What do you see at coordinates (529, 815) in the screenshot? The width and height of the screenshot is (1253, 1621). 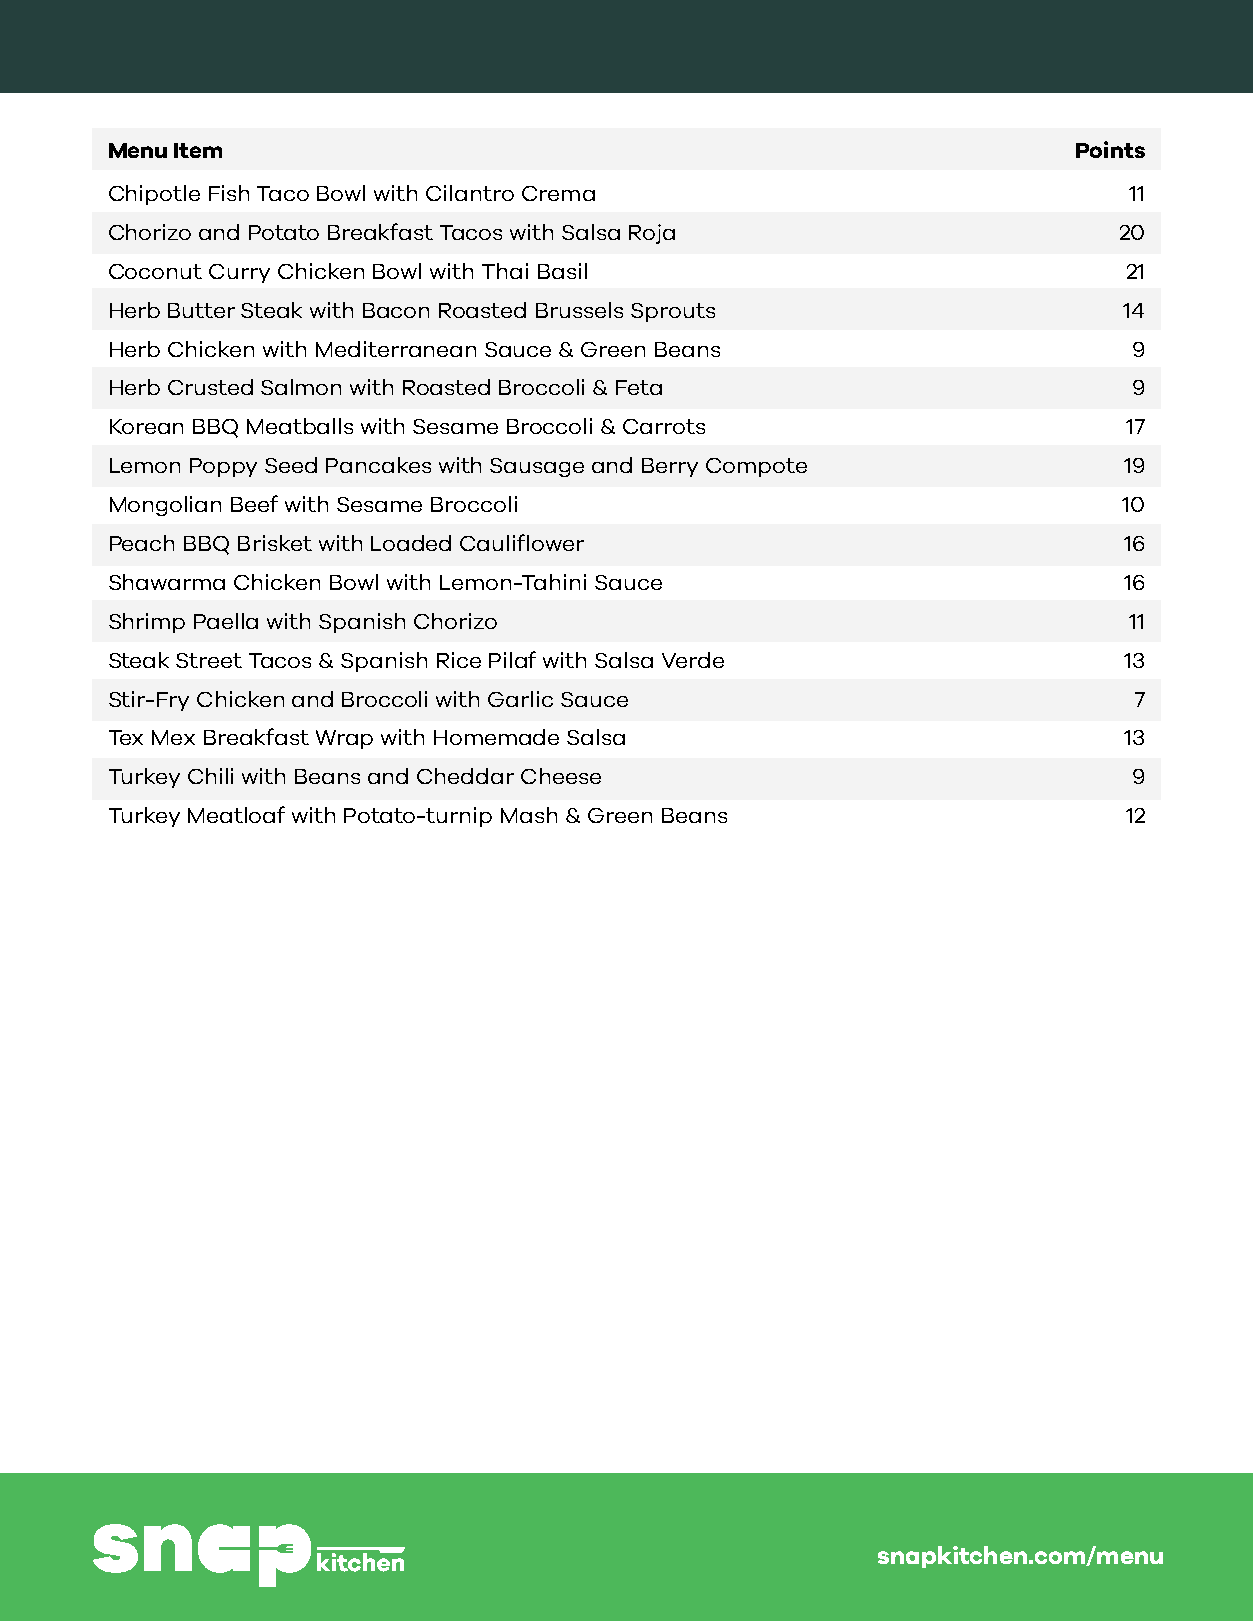 I see `Mash` at bounding box center [529, 815].
